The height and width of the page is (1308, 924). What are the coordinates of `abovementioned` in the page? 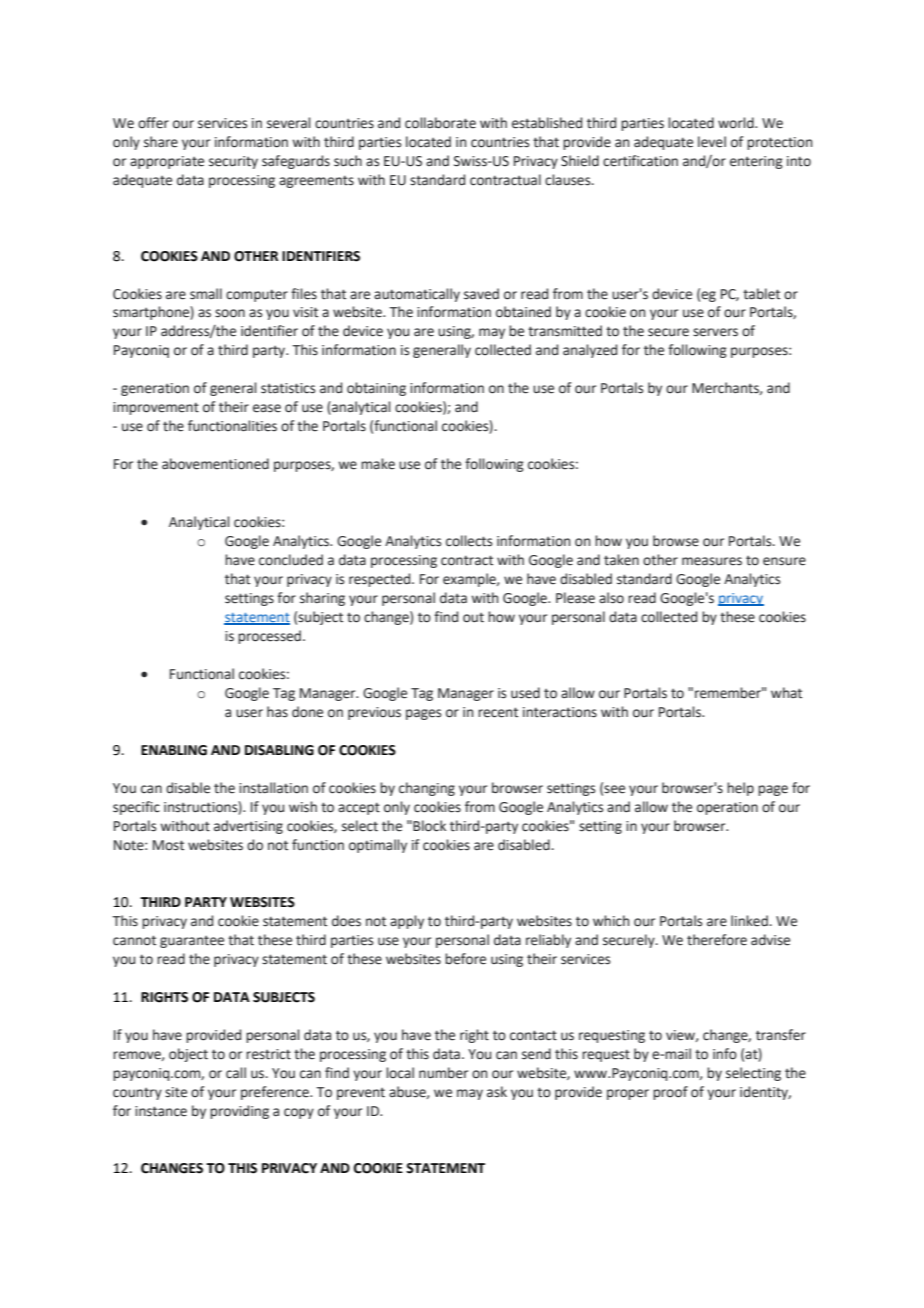 It's located at (215, 464).
